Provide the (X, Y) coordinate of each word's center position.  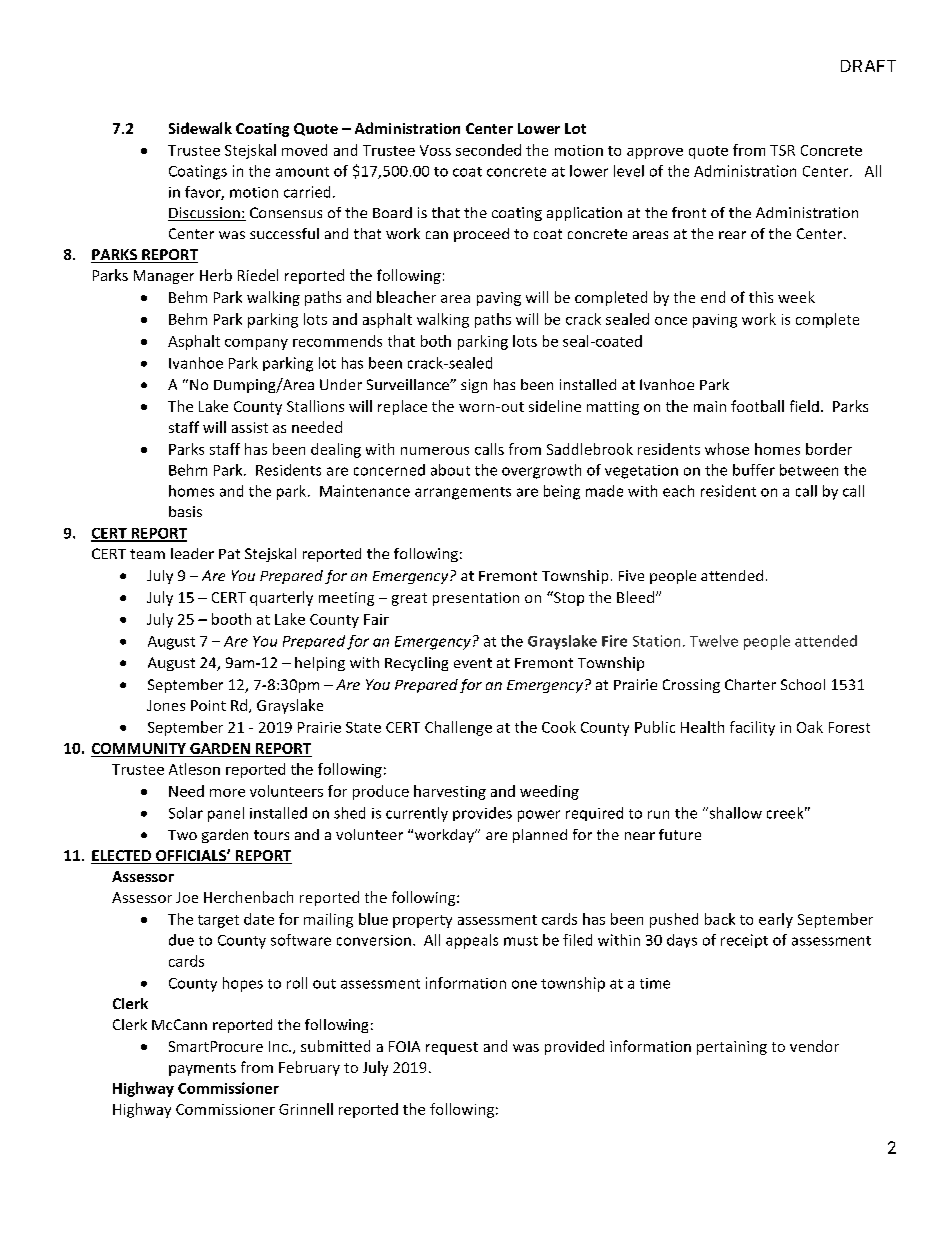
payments (202, 1069)
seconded (488, 150)
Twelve (714, 641)
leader (192, 553)
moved (304, 150)
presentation (476, 599)
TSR (782, 150)
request (452, 1048)
